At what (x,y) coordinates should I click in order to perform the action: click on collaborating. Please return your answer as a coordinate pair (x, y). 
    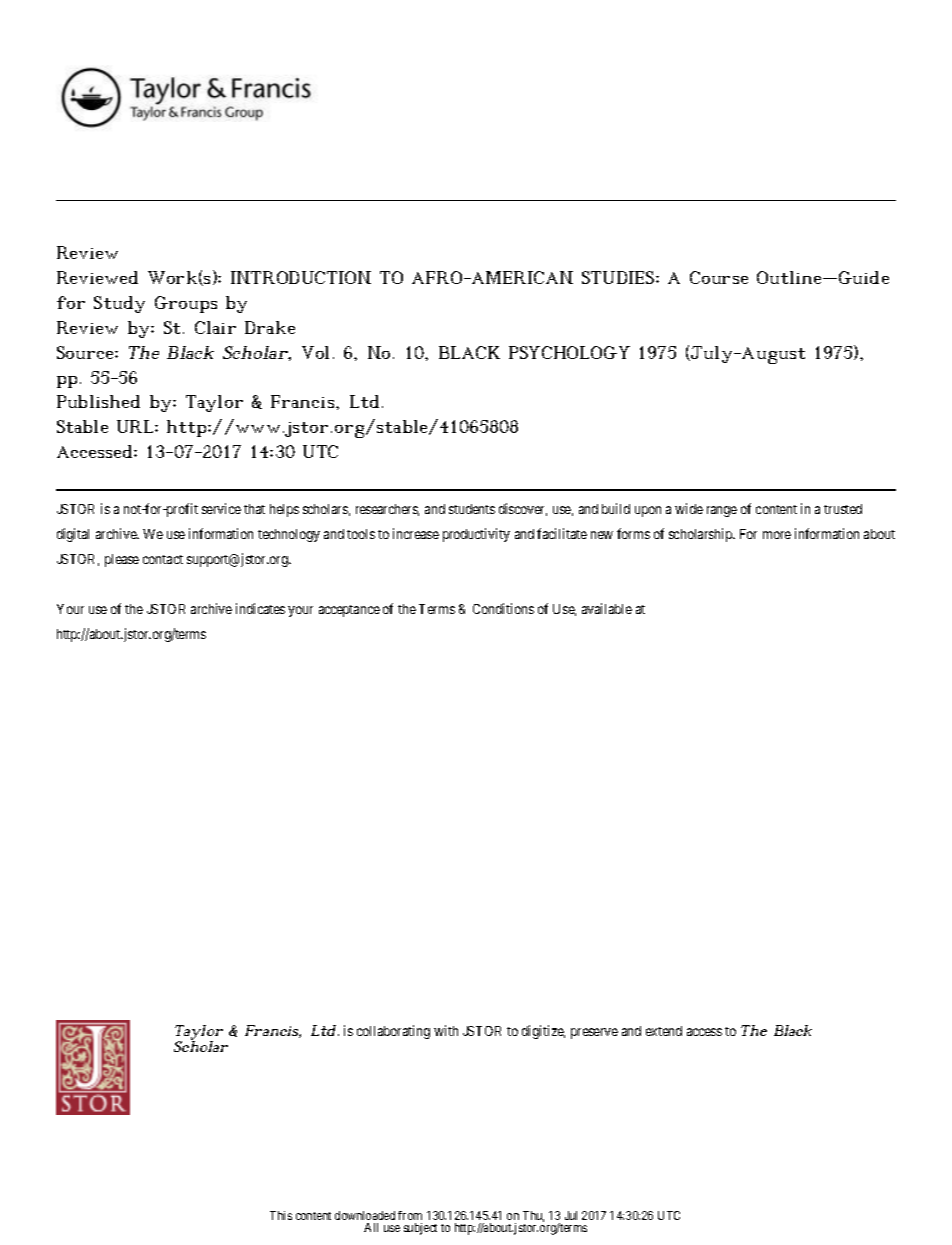
    Looking at the image, I should click on (393, 1032).
